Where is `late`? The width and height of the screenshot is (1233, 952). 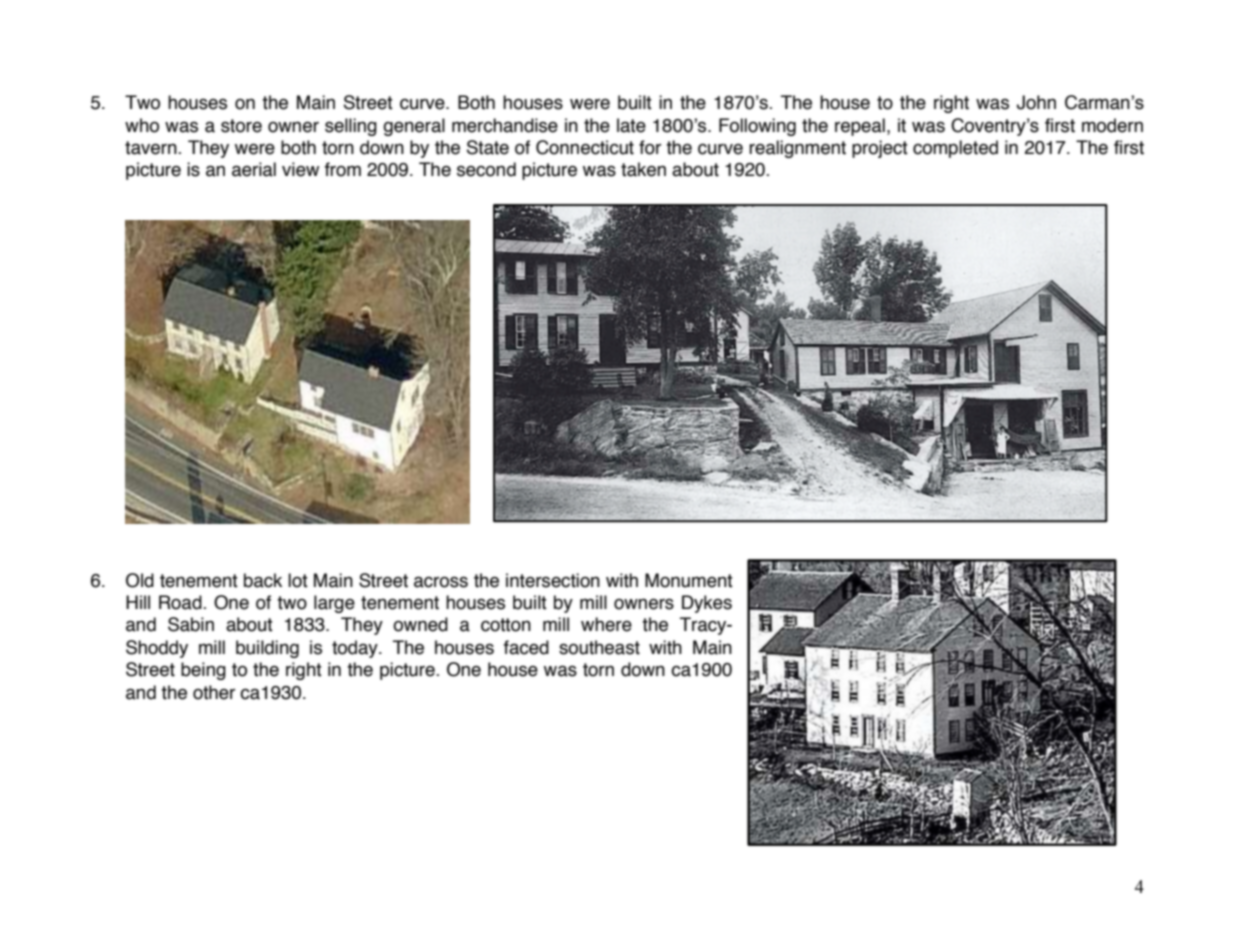
late is located at coordinates (631, 125).
